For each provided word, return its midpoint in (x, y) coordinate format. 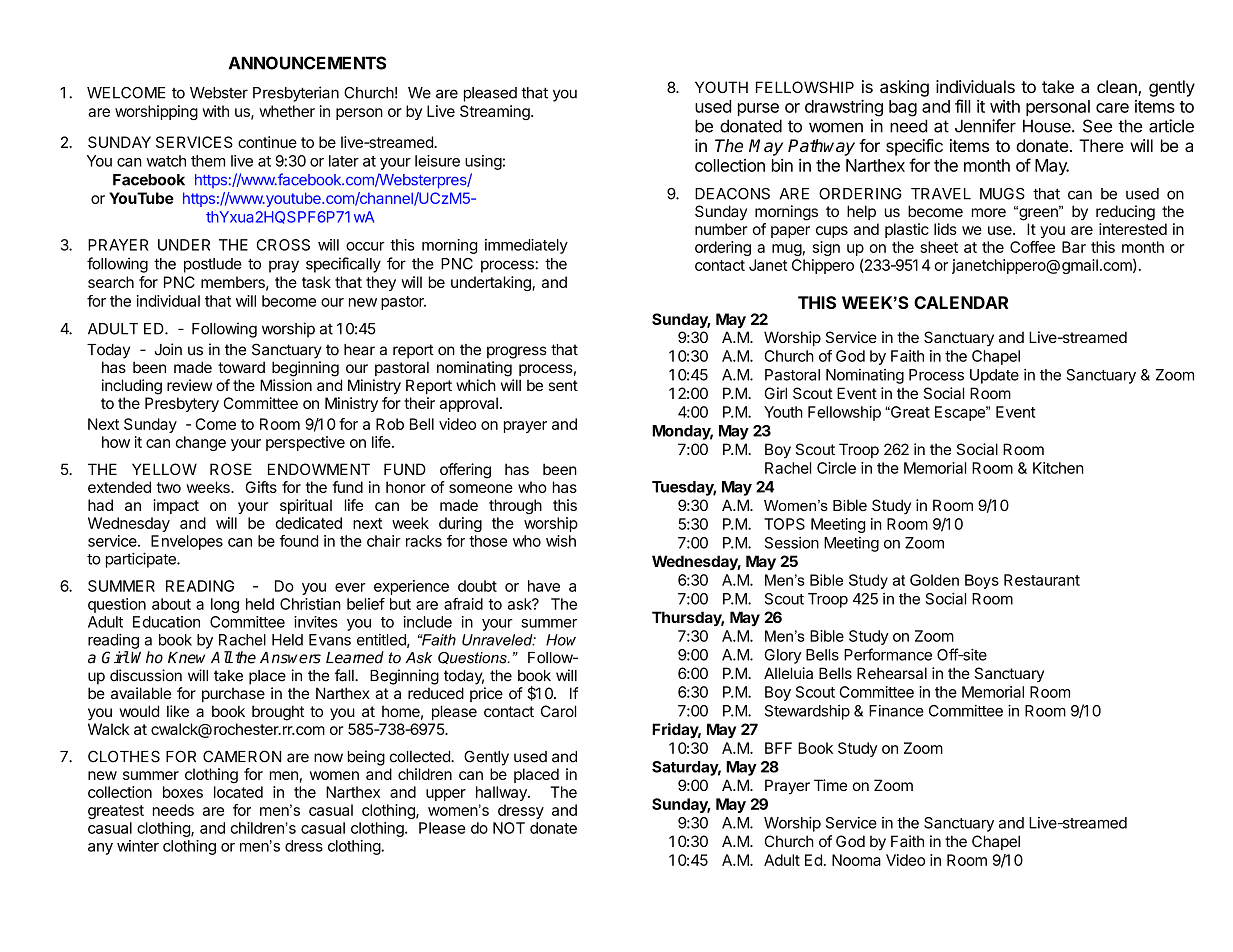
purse (758, 109)
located (238, 792)
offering (465, 471)
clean (1118, 88)
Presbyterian (296, 94)
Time (830, 785)
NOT (509, 828)
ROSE (231, 469)
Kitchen (1058, 468)
